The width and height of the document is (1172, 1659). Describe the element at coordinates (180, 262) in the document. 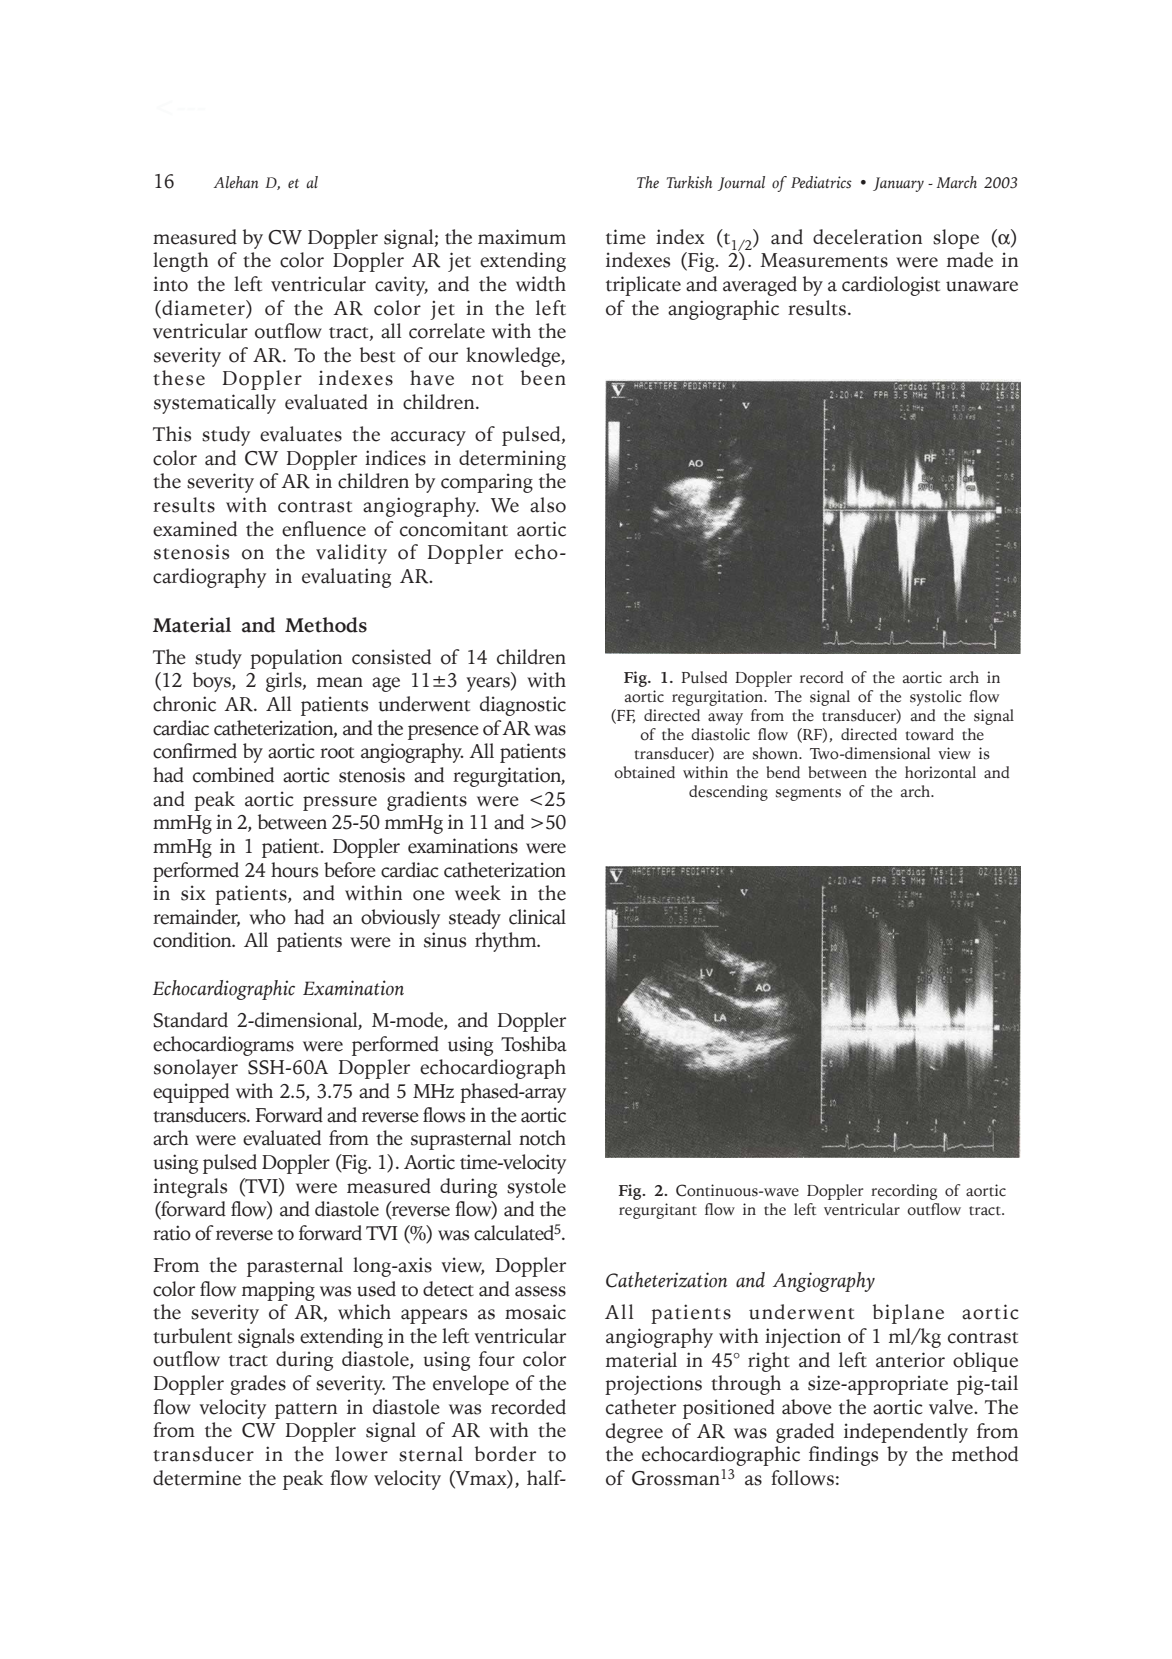

I see `length` at that location.
